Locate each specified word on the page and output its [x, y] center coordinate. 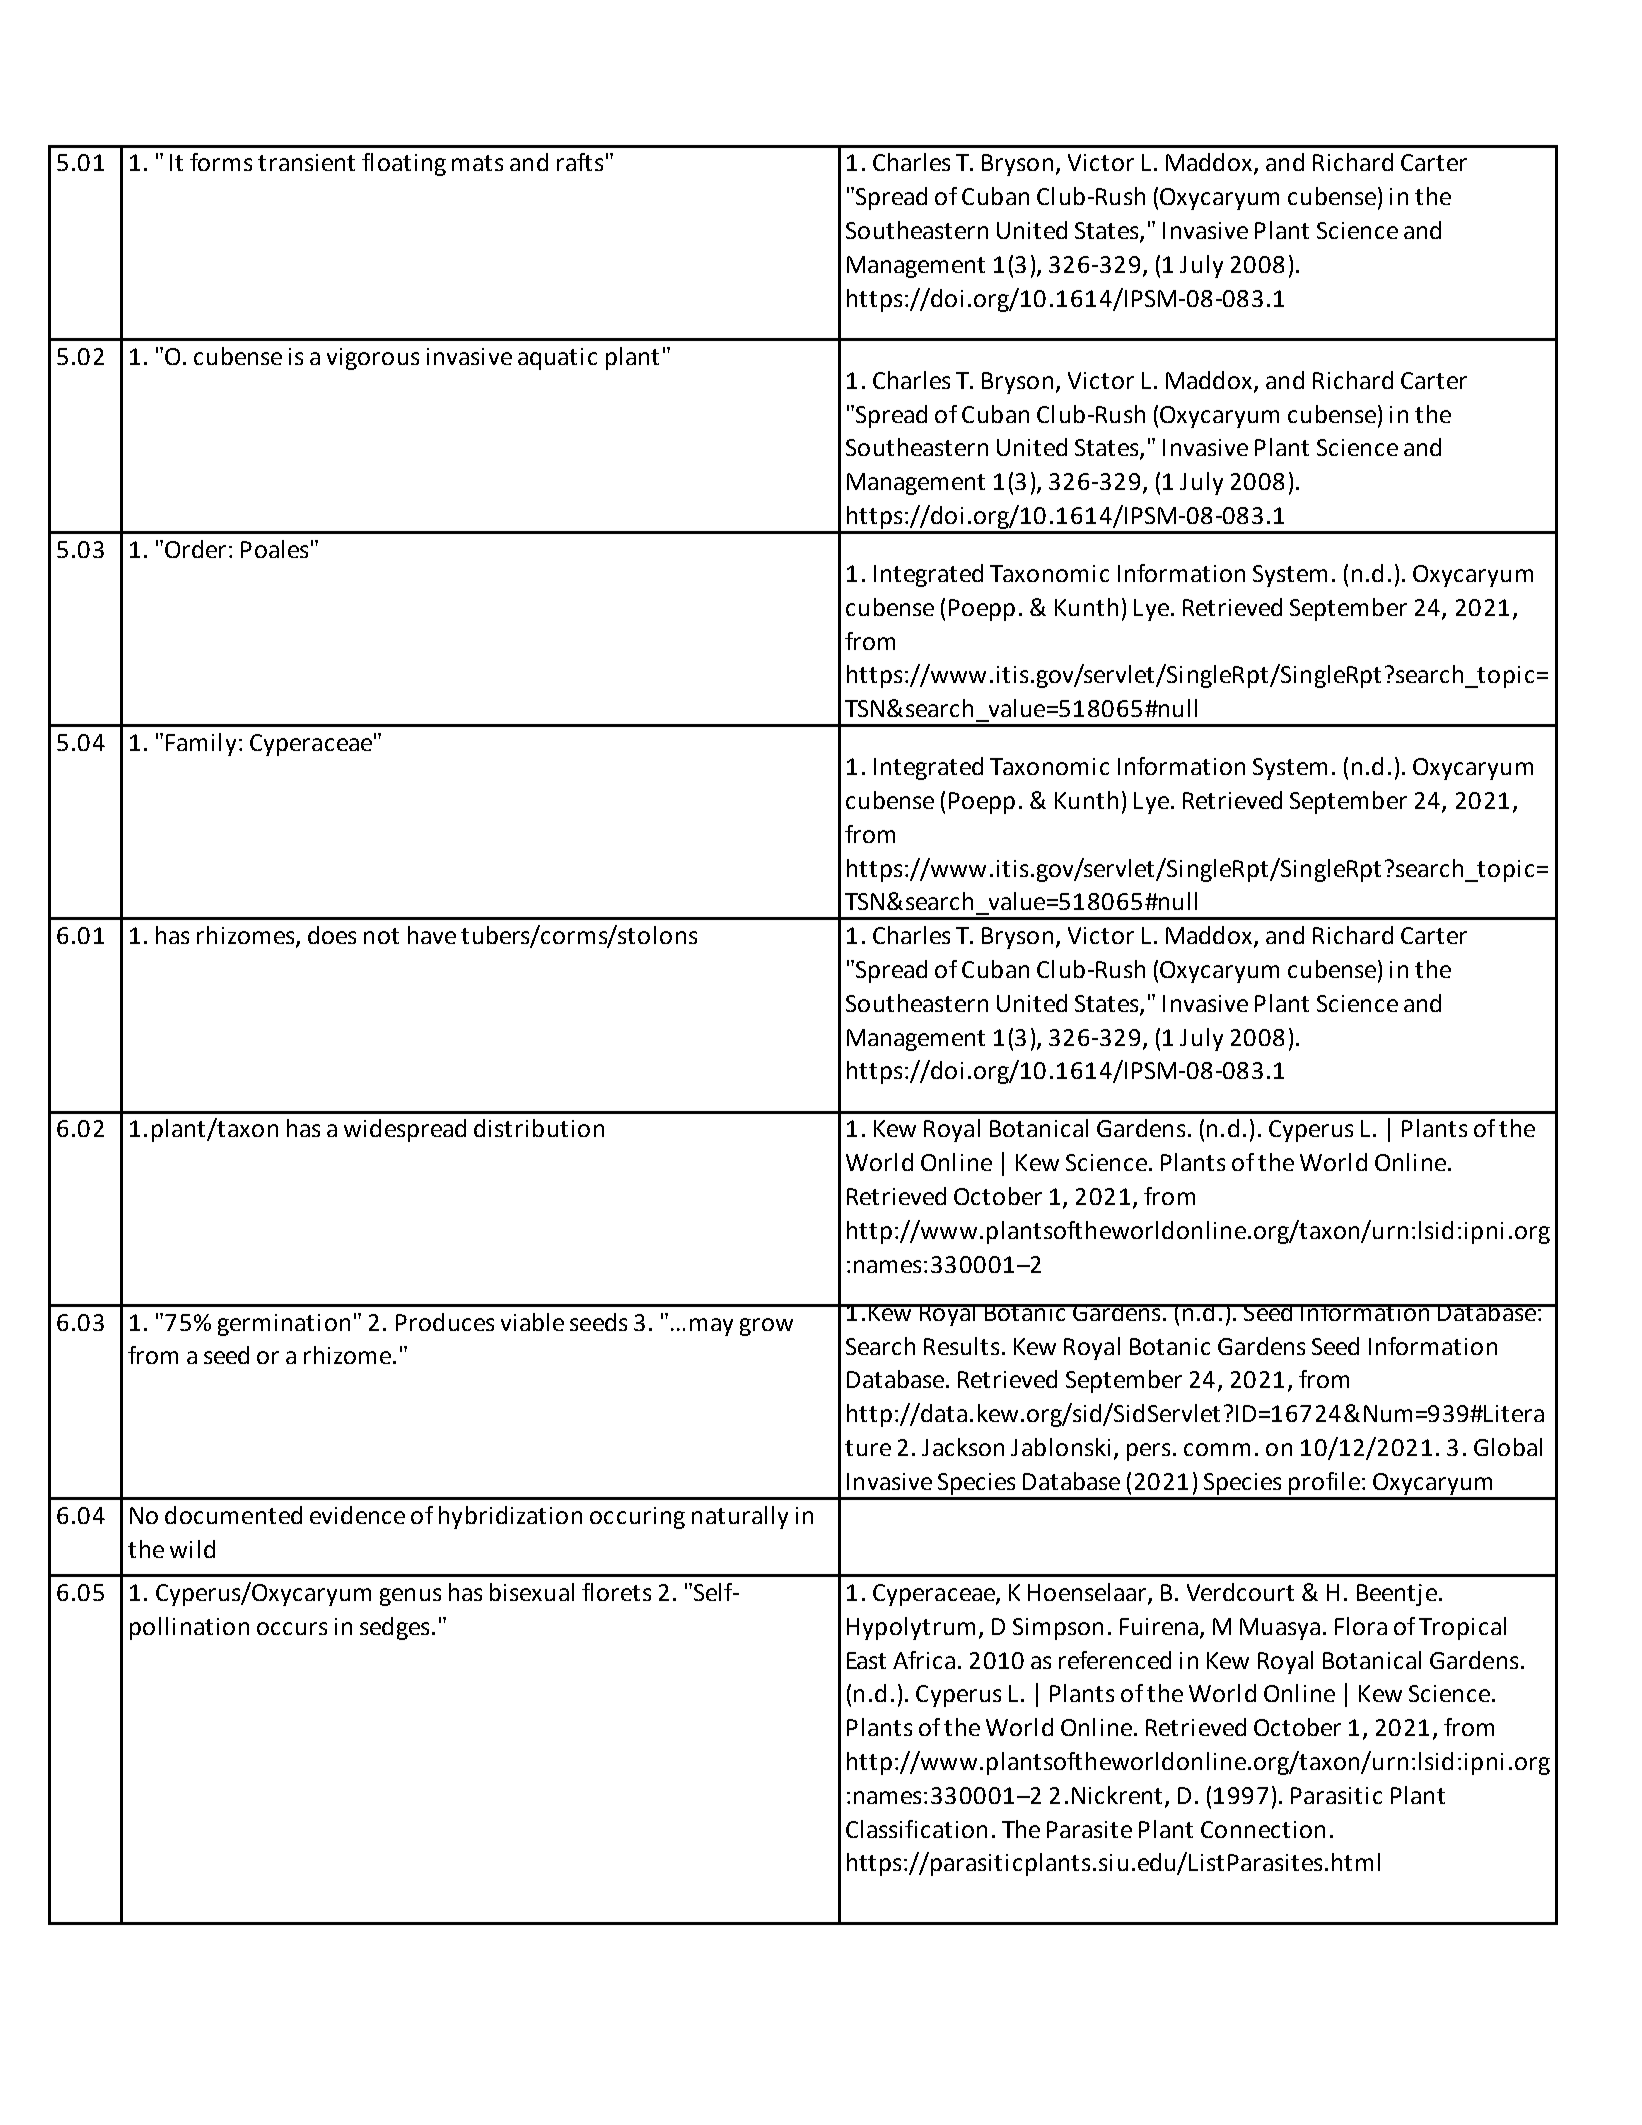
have [432, 935]
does [332, 935]
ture [868, 1448]
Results [961, 1346]
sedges [394, 1628]
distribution [539, 1128]
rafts [580, 162]
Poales [274, 549]
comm [1217, 1449]
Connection [1263, 1829]
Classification [916, 1829]
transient [306, 162]
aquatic [557, 359]
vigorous [373, 359]
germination [284, 1325]
